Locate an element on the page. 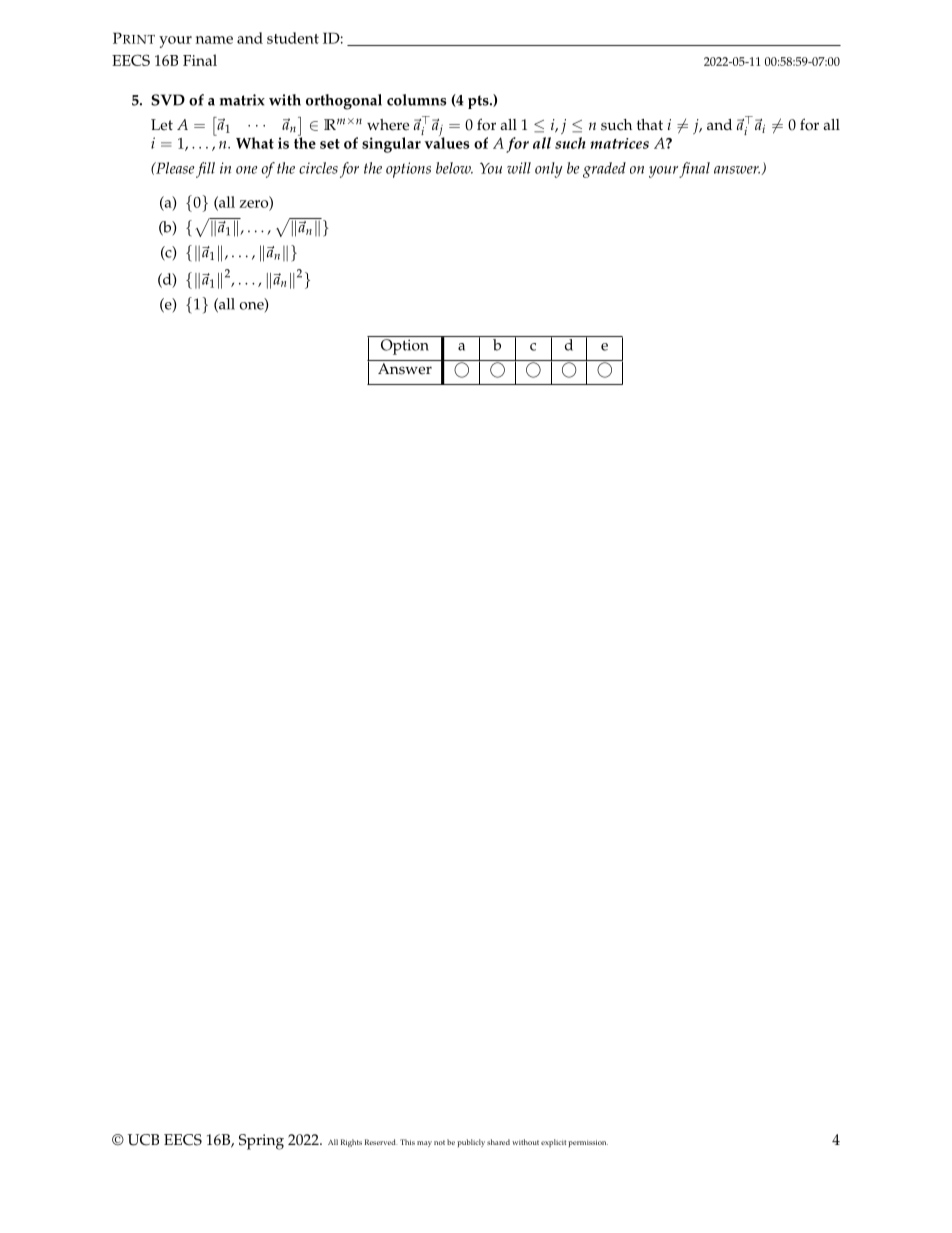  This is located at coordinates (407, 1142).
